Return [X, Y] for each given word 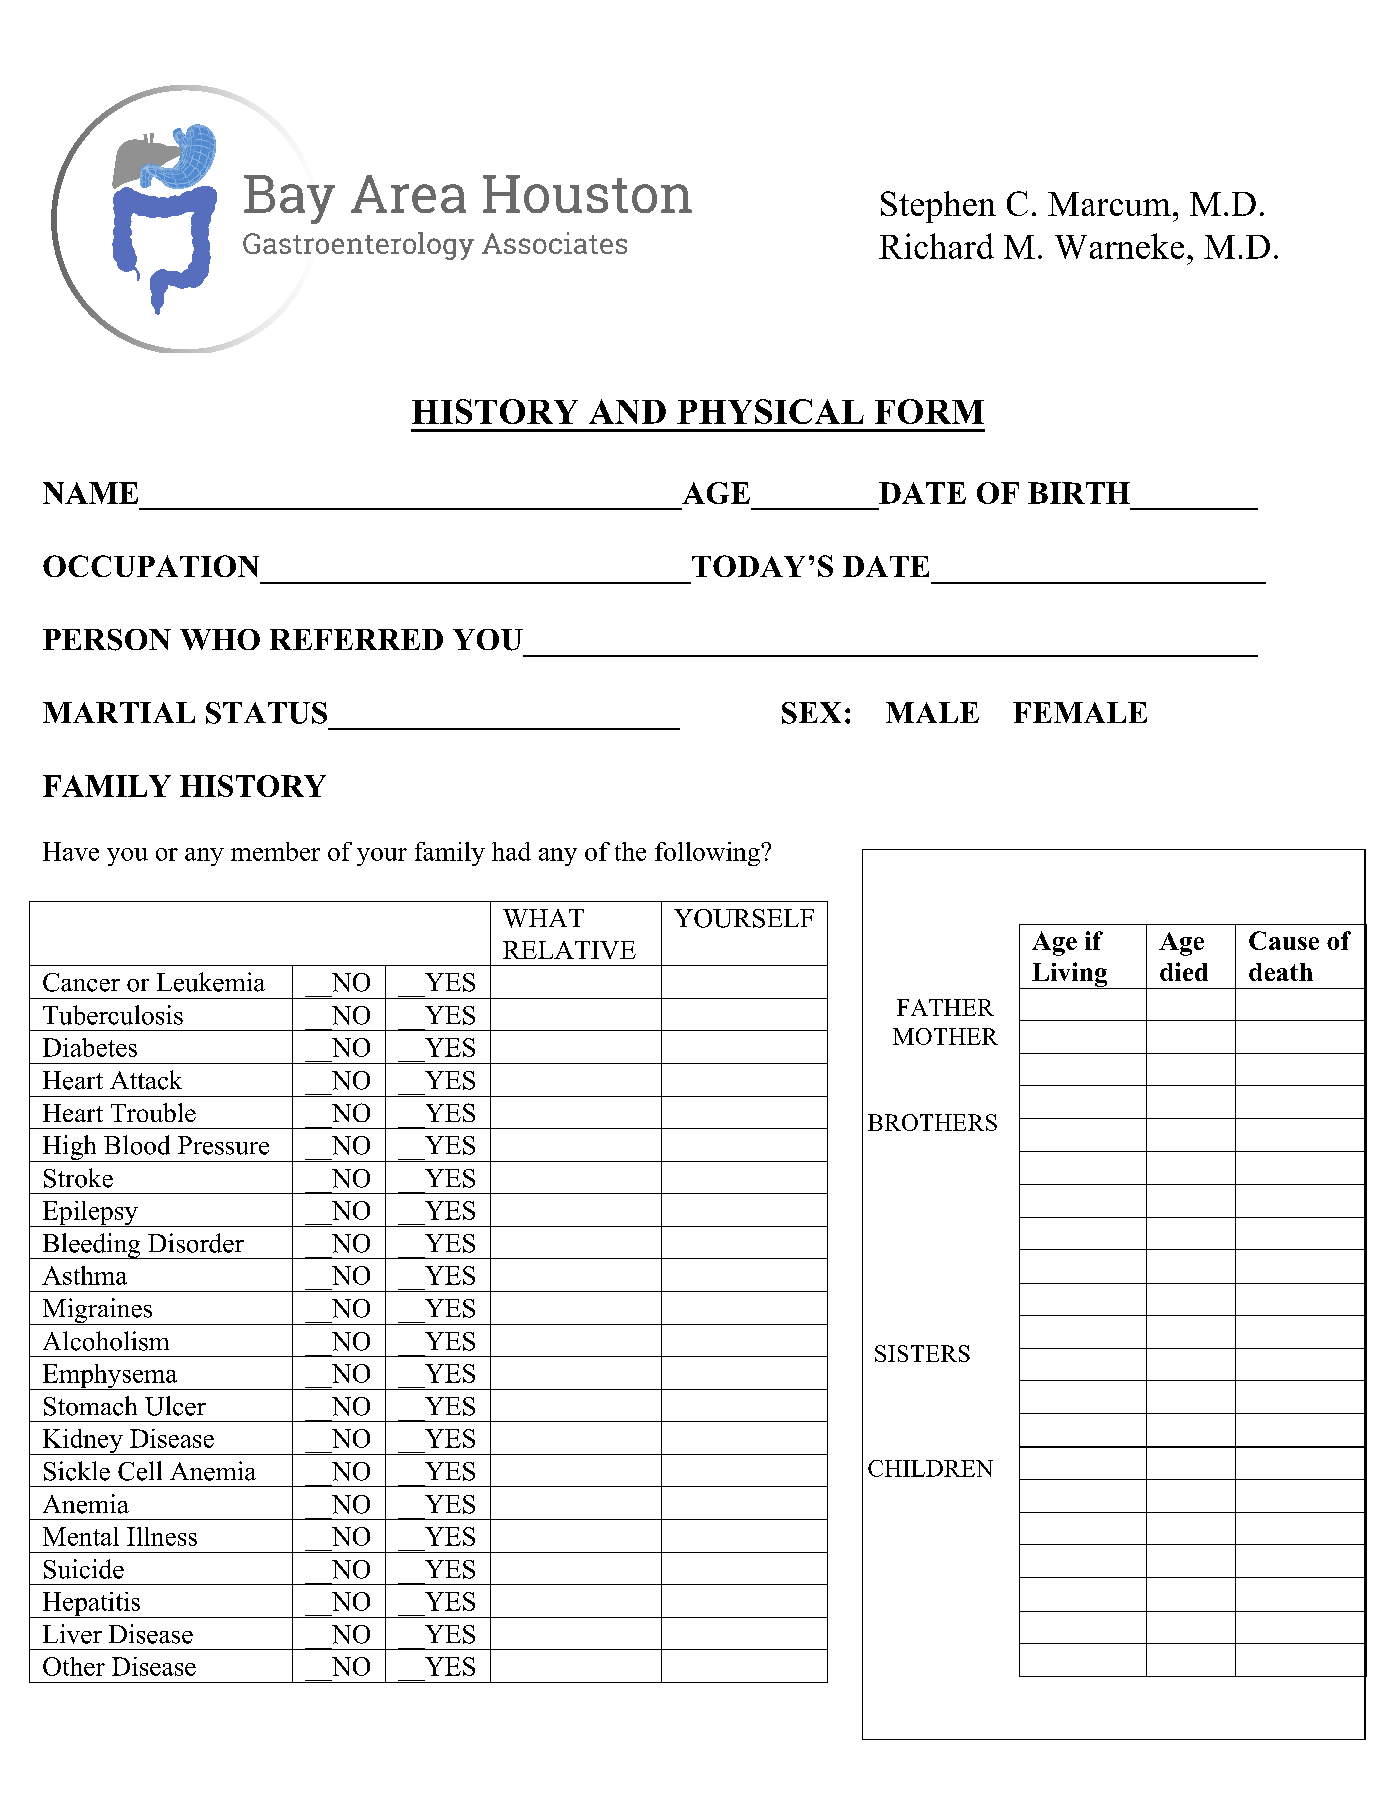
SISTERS [922, 1353]
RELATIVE [569, 950]
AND [627, 411]
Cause [1284, 940]
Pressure [223, 1145]
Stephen [938, 207]
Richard [936, 246]
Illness [162, 1536]
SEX [811, 713]
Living [1070, 975]
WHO [220, 639]
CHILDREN [930, 1468]
